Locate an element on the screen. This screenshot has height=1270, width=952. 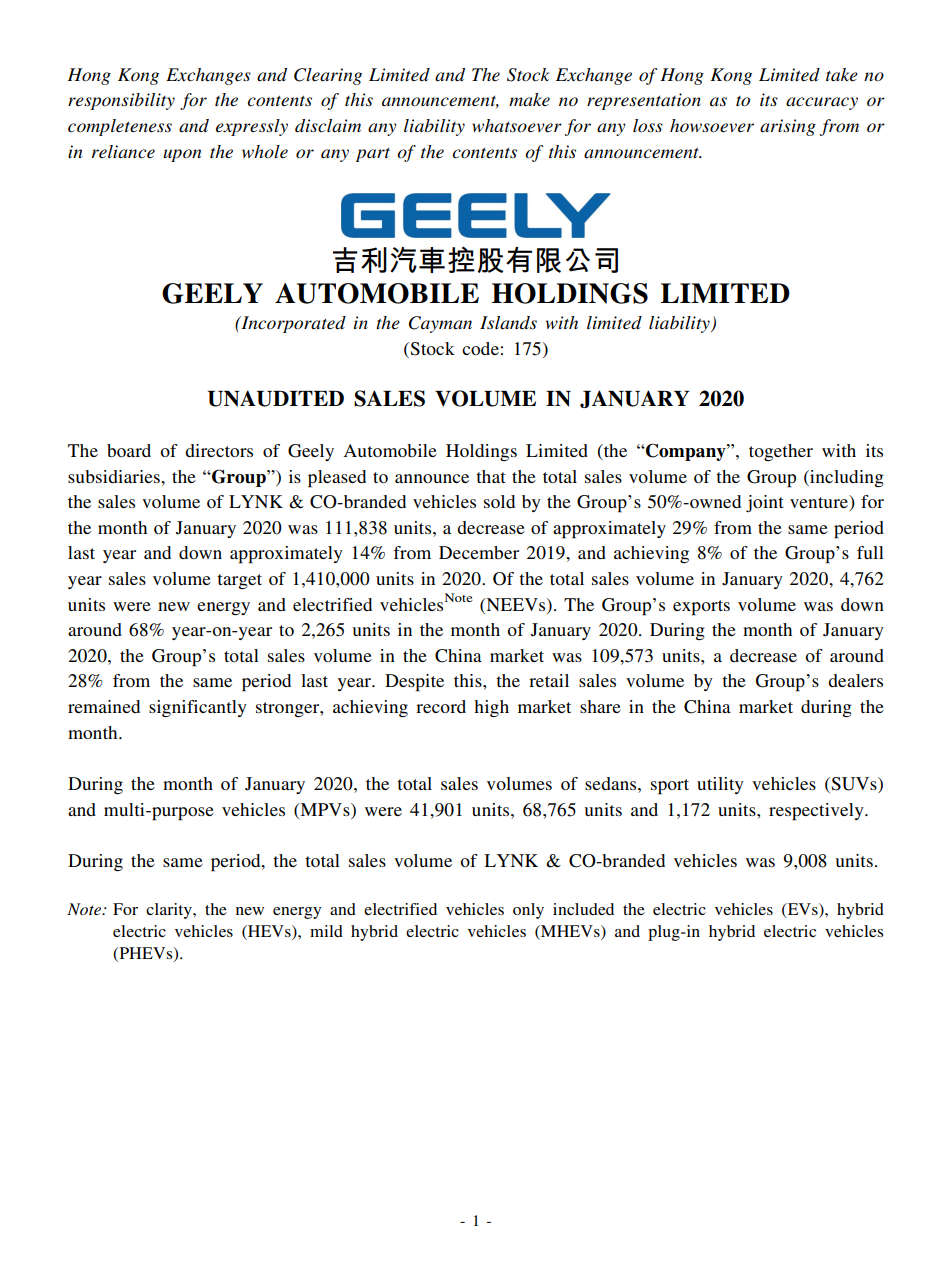
clarity is located at coordinates (170, 911).
